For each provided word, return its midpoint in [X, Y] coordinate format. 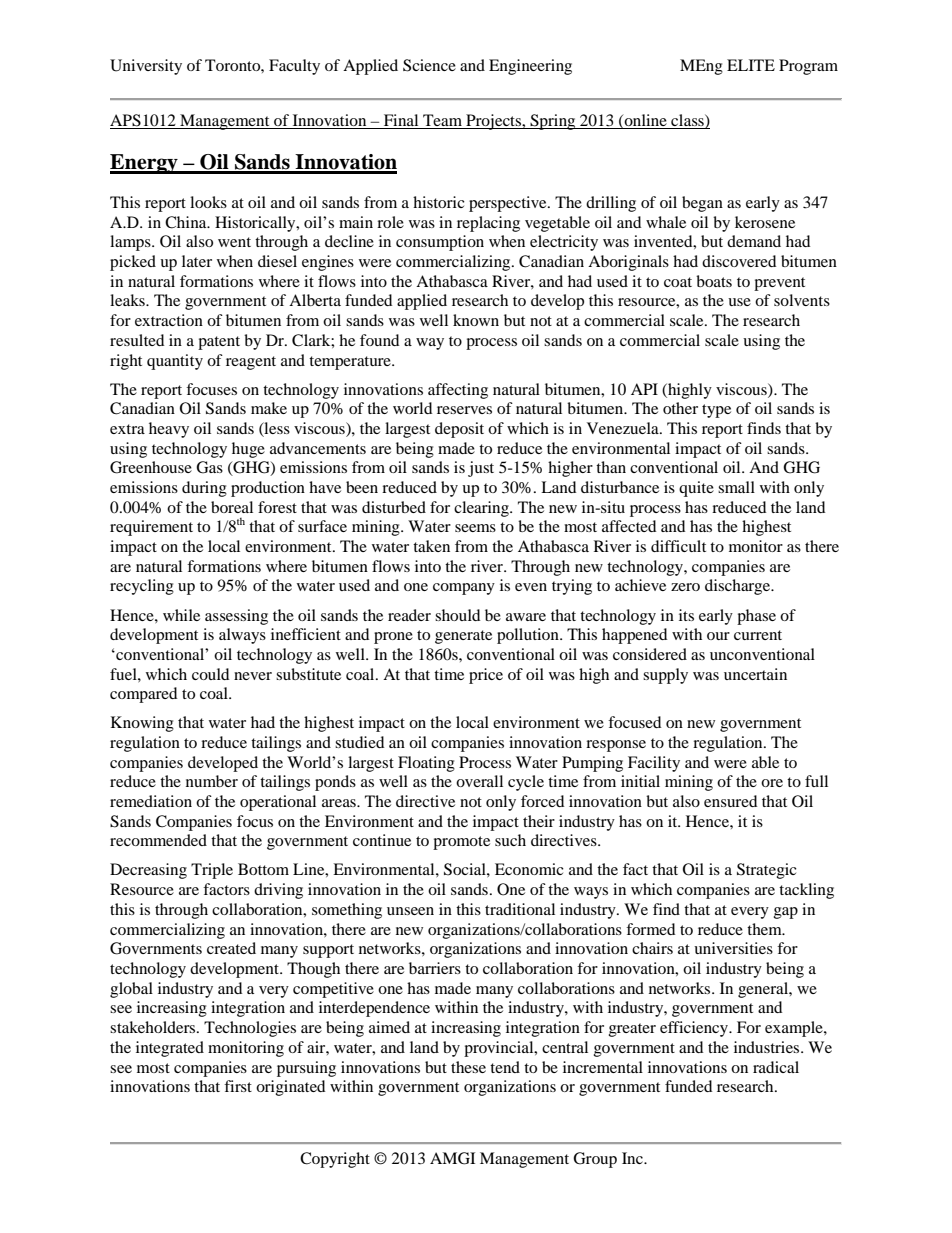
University [146, 67]
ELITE [751, 65]
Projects [493, 122]
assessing [236, 617]
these [468, 1067]
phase [756, 617]
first [238, 1086]
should [457, 615]
